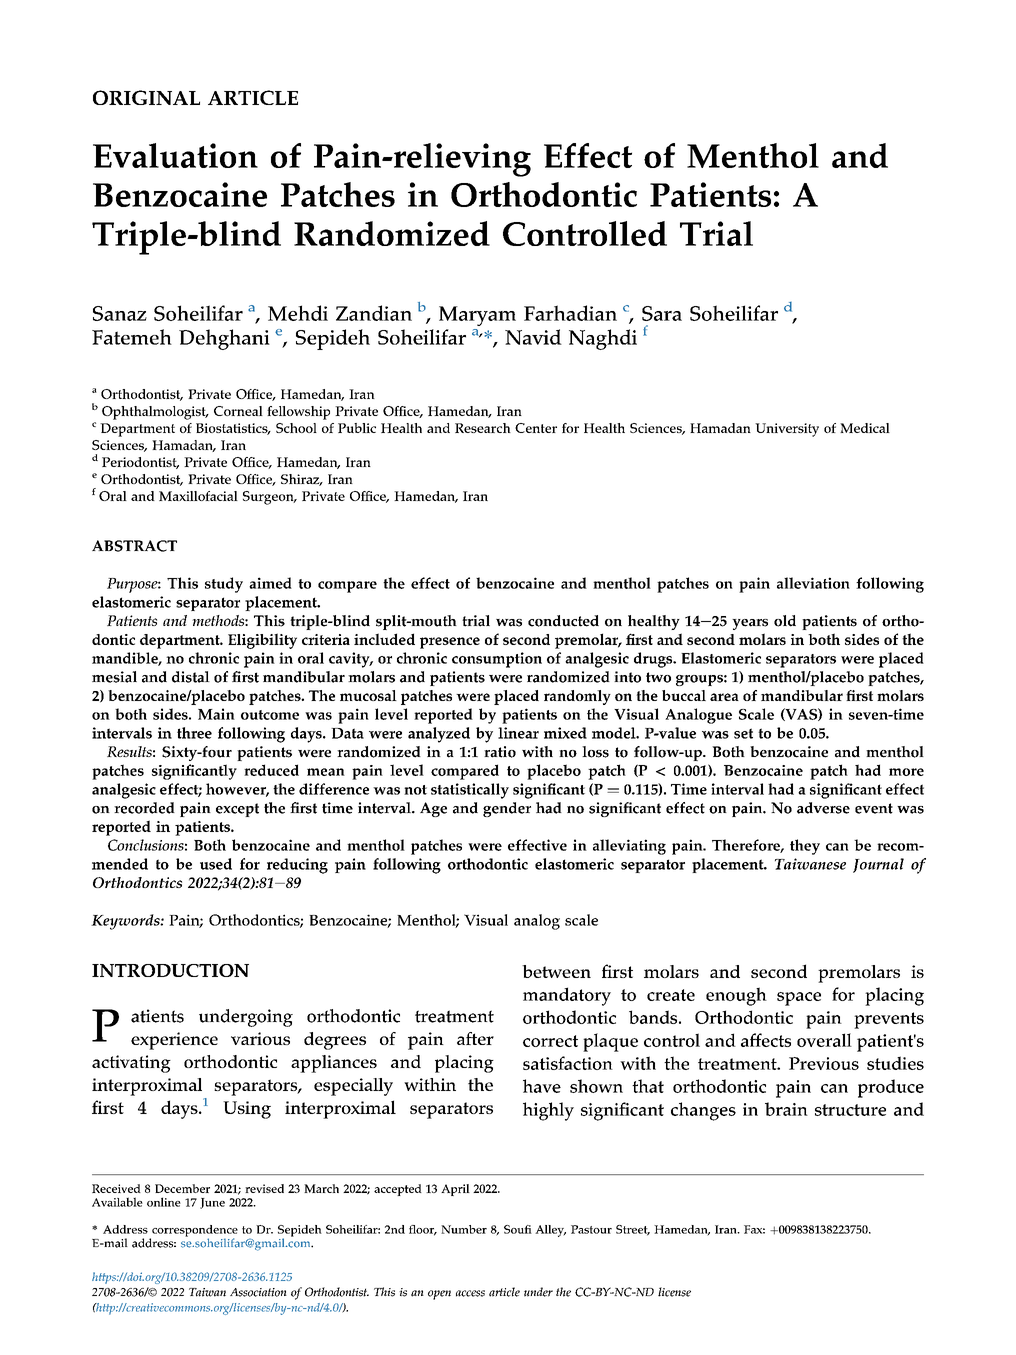 The width and height of the document is (1016, 1355). What do you see at coordinates (174, 1041) in the document?
I see `experience` at bounding box center [174, 1041].
